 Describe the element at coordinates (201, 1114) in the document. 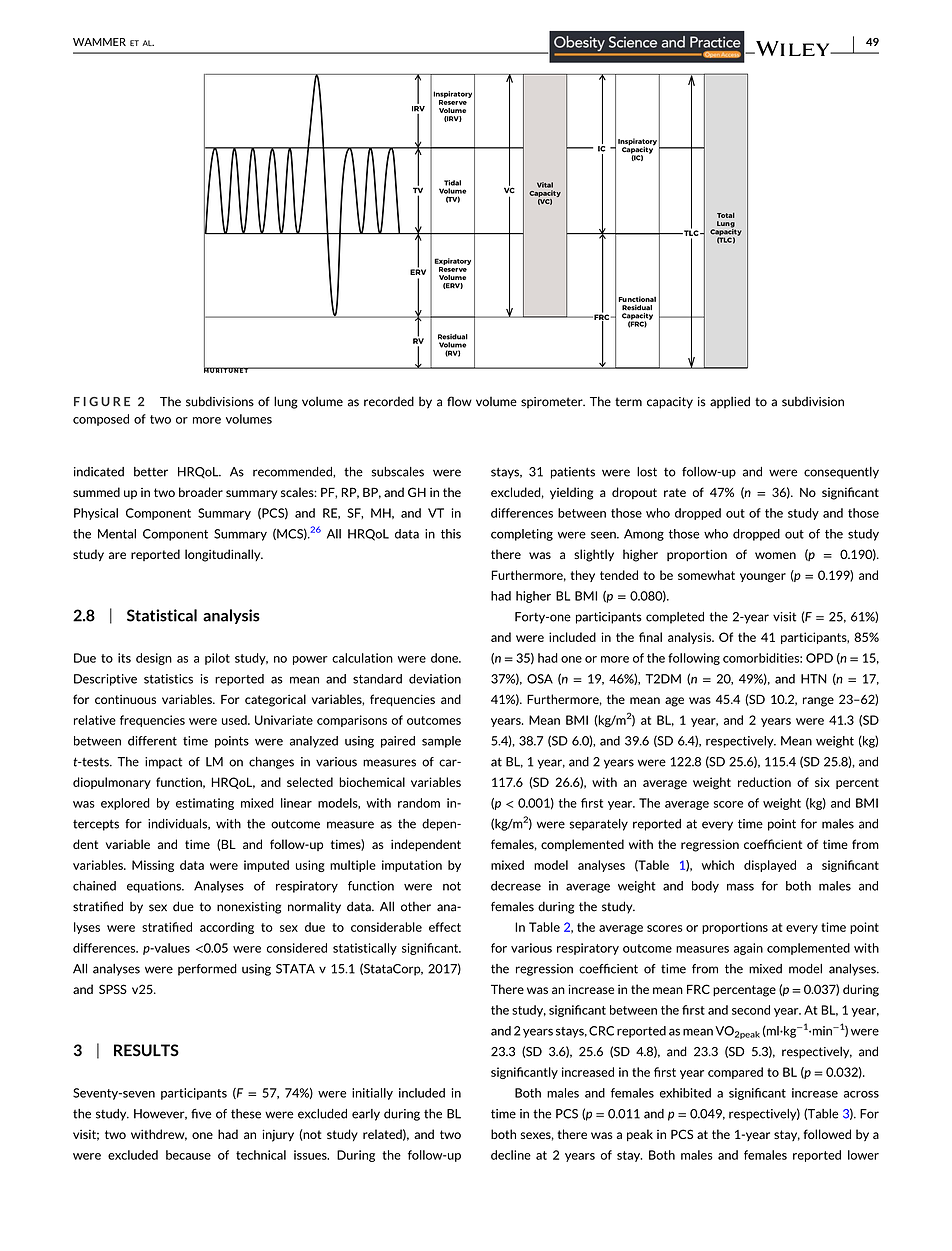

I see `five` at that location.
